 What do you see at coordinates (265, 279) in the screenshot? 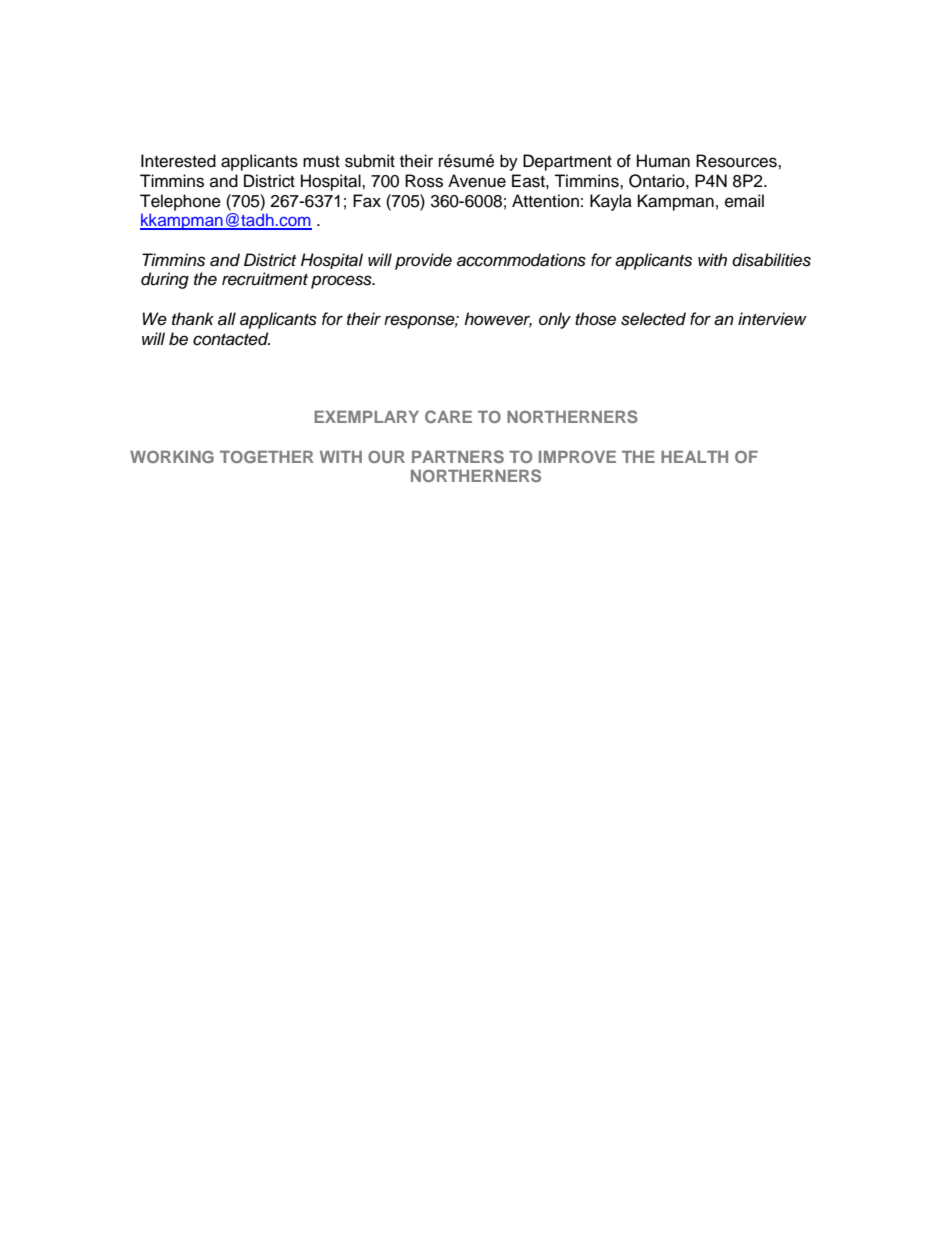
I see `recruitment` at bounding box center [265, 279].
